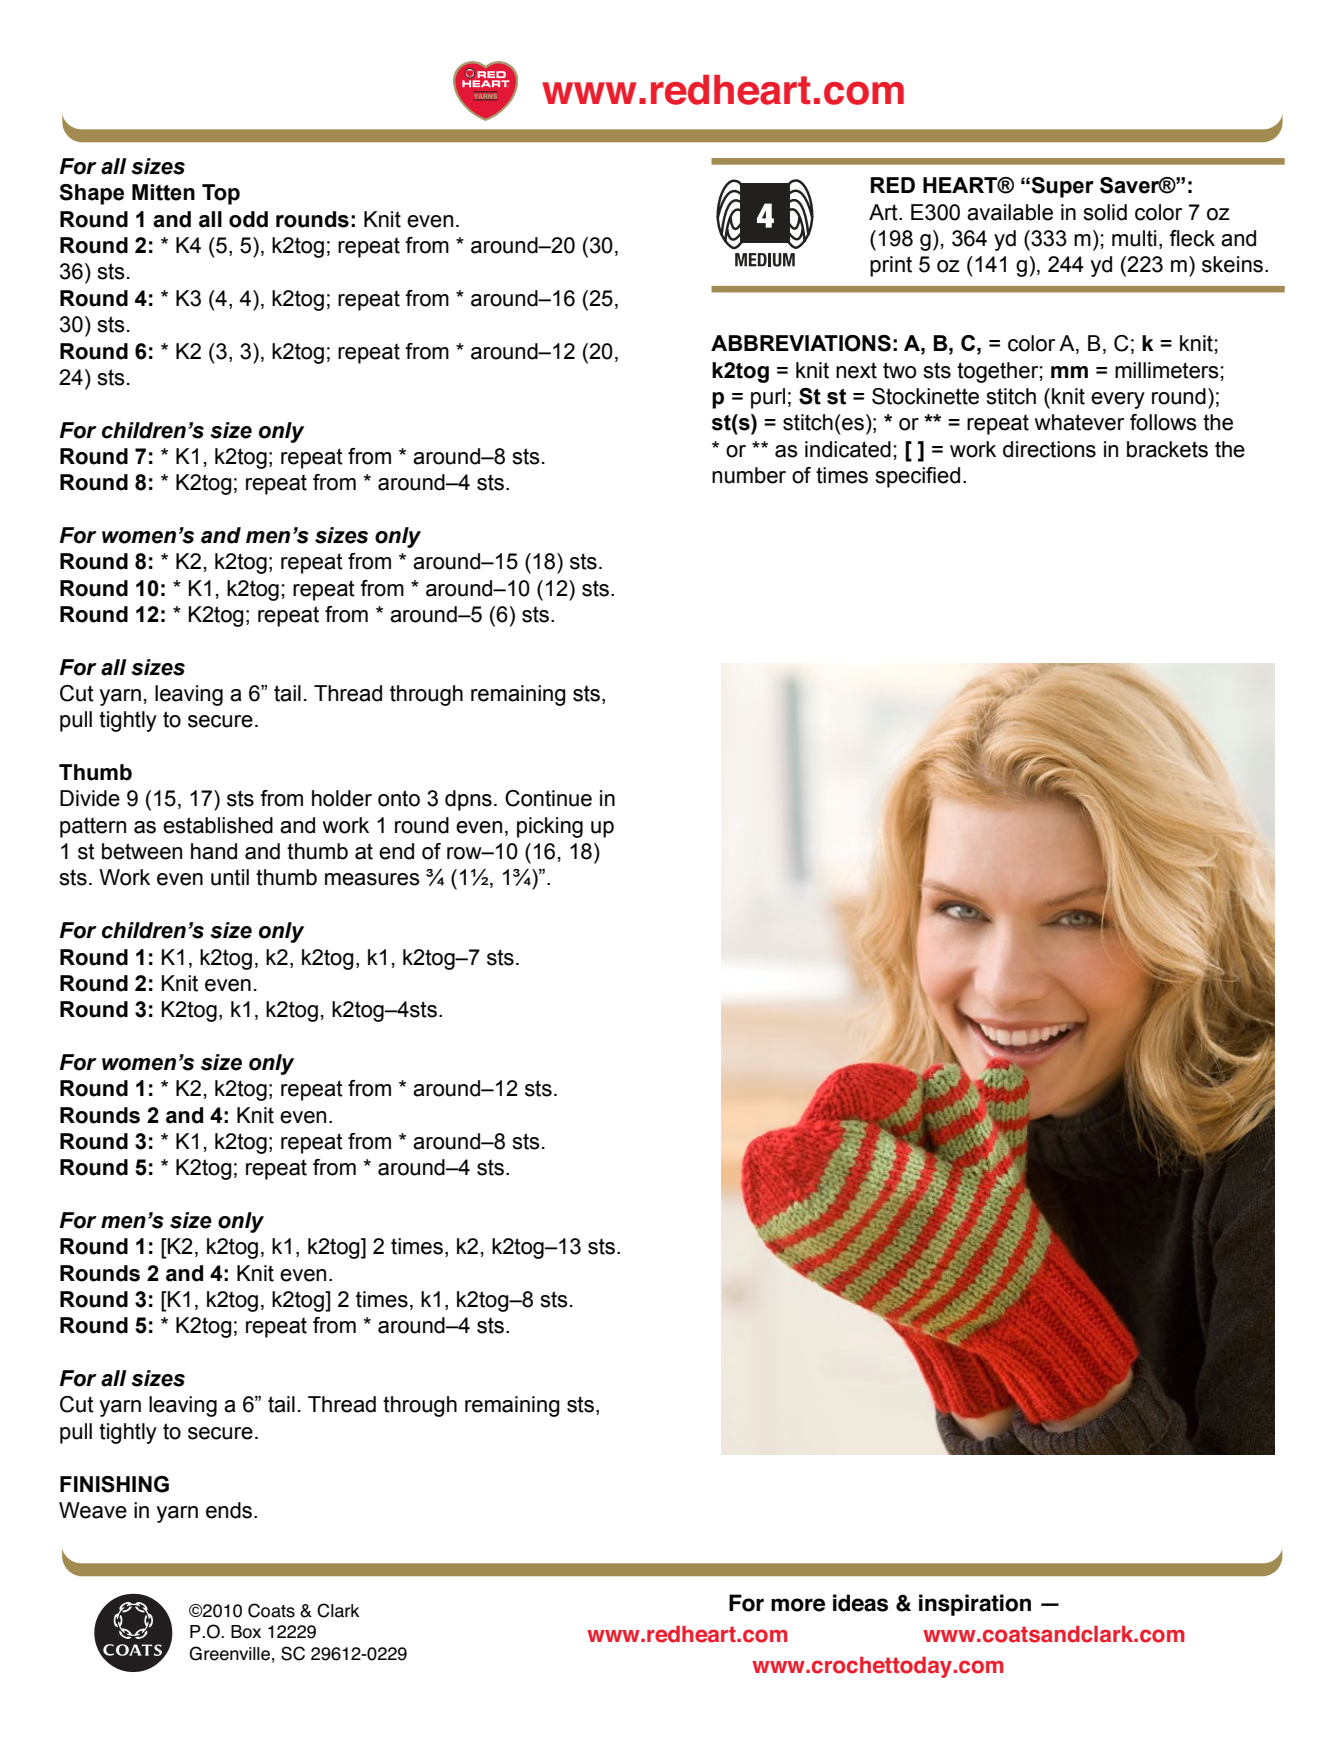 This screenshot has height=1739, width=1344. Describe the element at coordinates (230, 877) in the screenshot. I see `until` at that location.
